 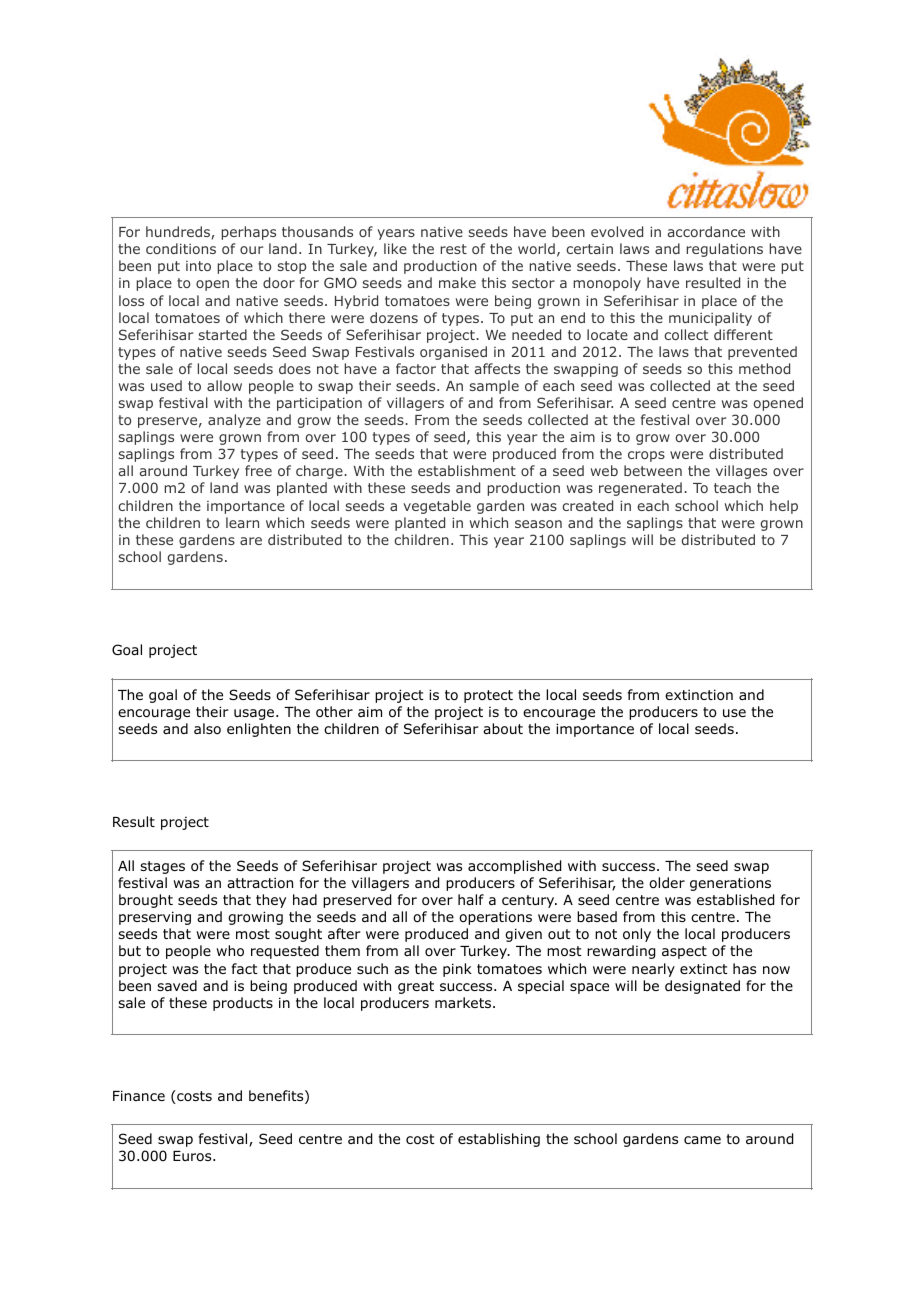 What do you see at coordinates (198, 266) in the image?
I see `into` at bounding box center [198, 266].
